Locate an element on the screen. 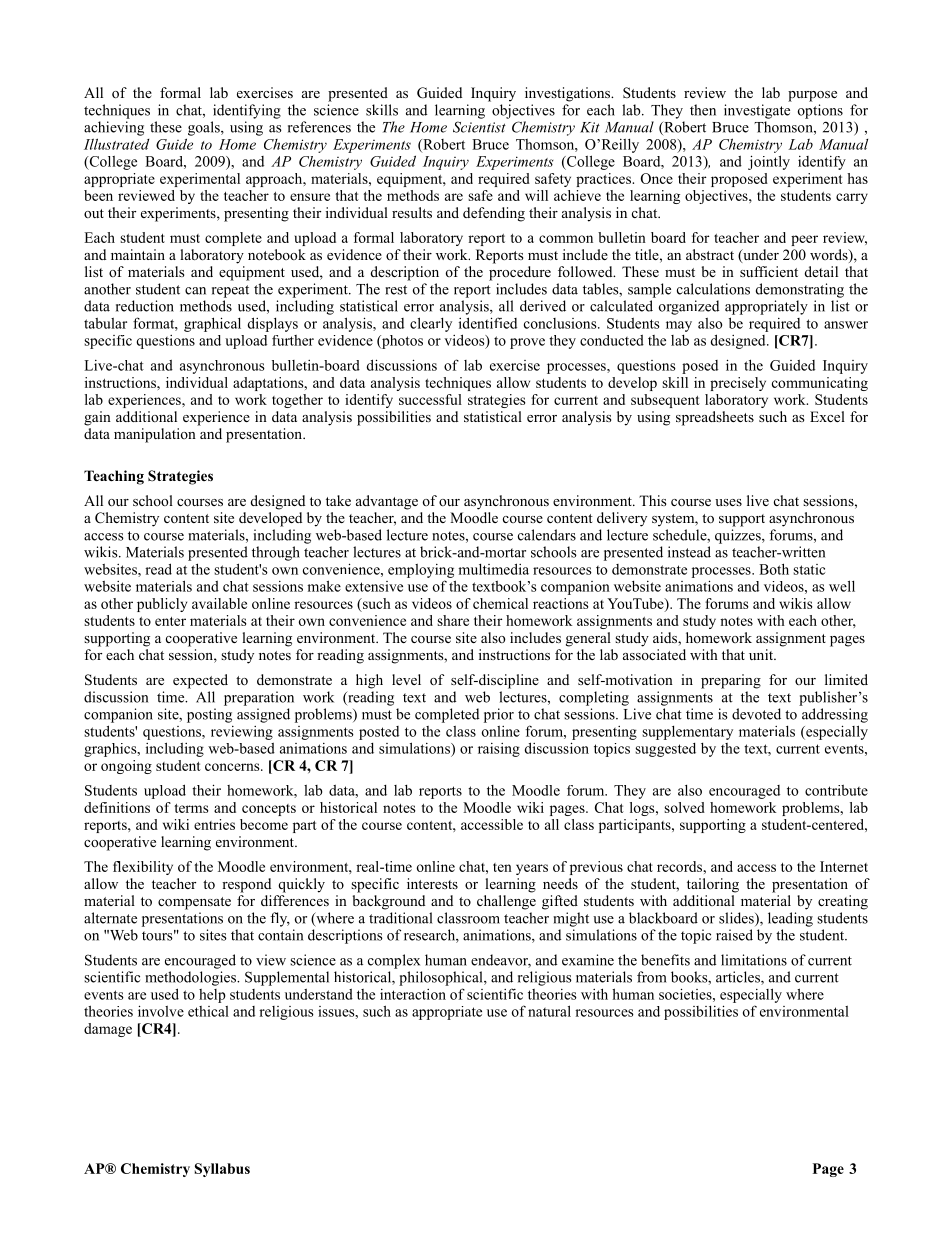 Image resolution: width=952 pixels, height=1233 pixels. successful is located at coordinates (430, 399).
